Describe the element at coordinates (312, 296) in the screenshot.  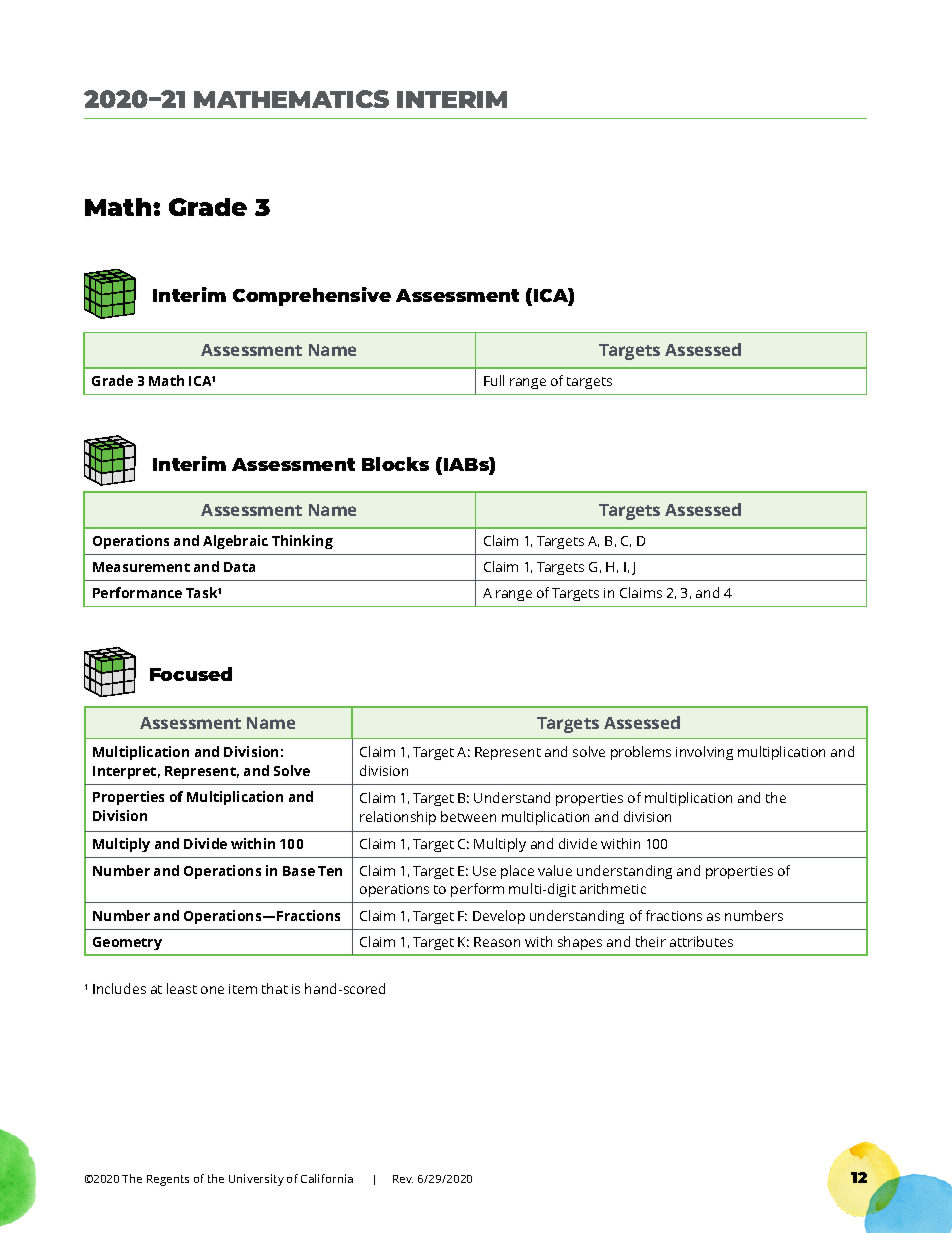
I see `Comprehensive` at that location.
